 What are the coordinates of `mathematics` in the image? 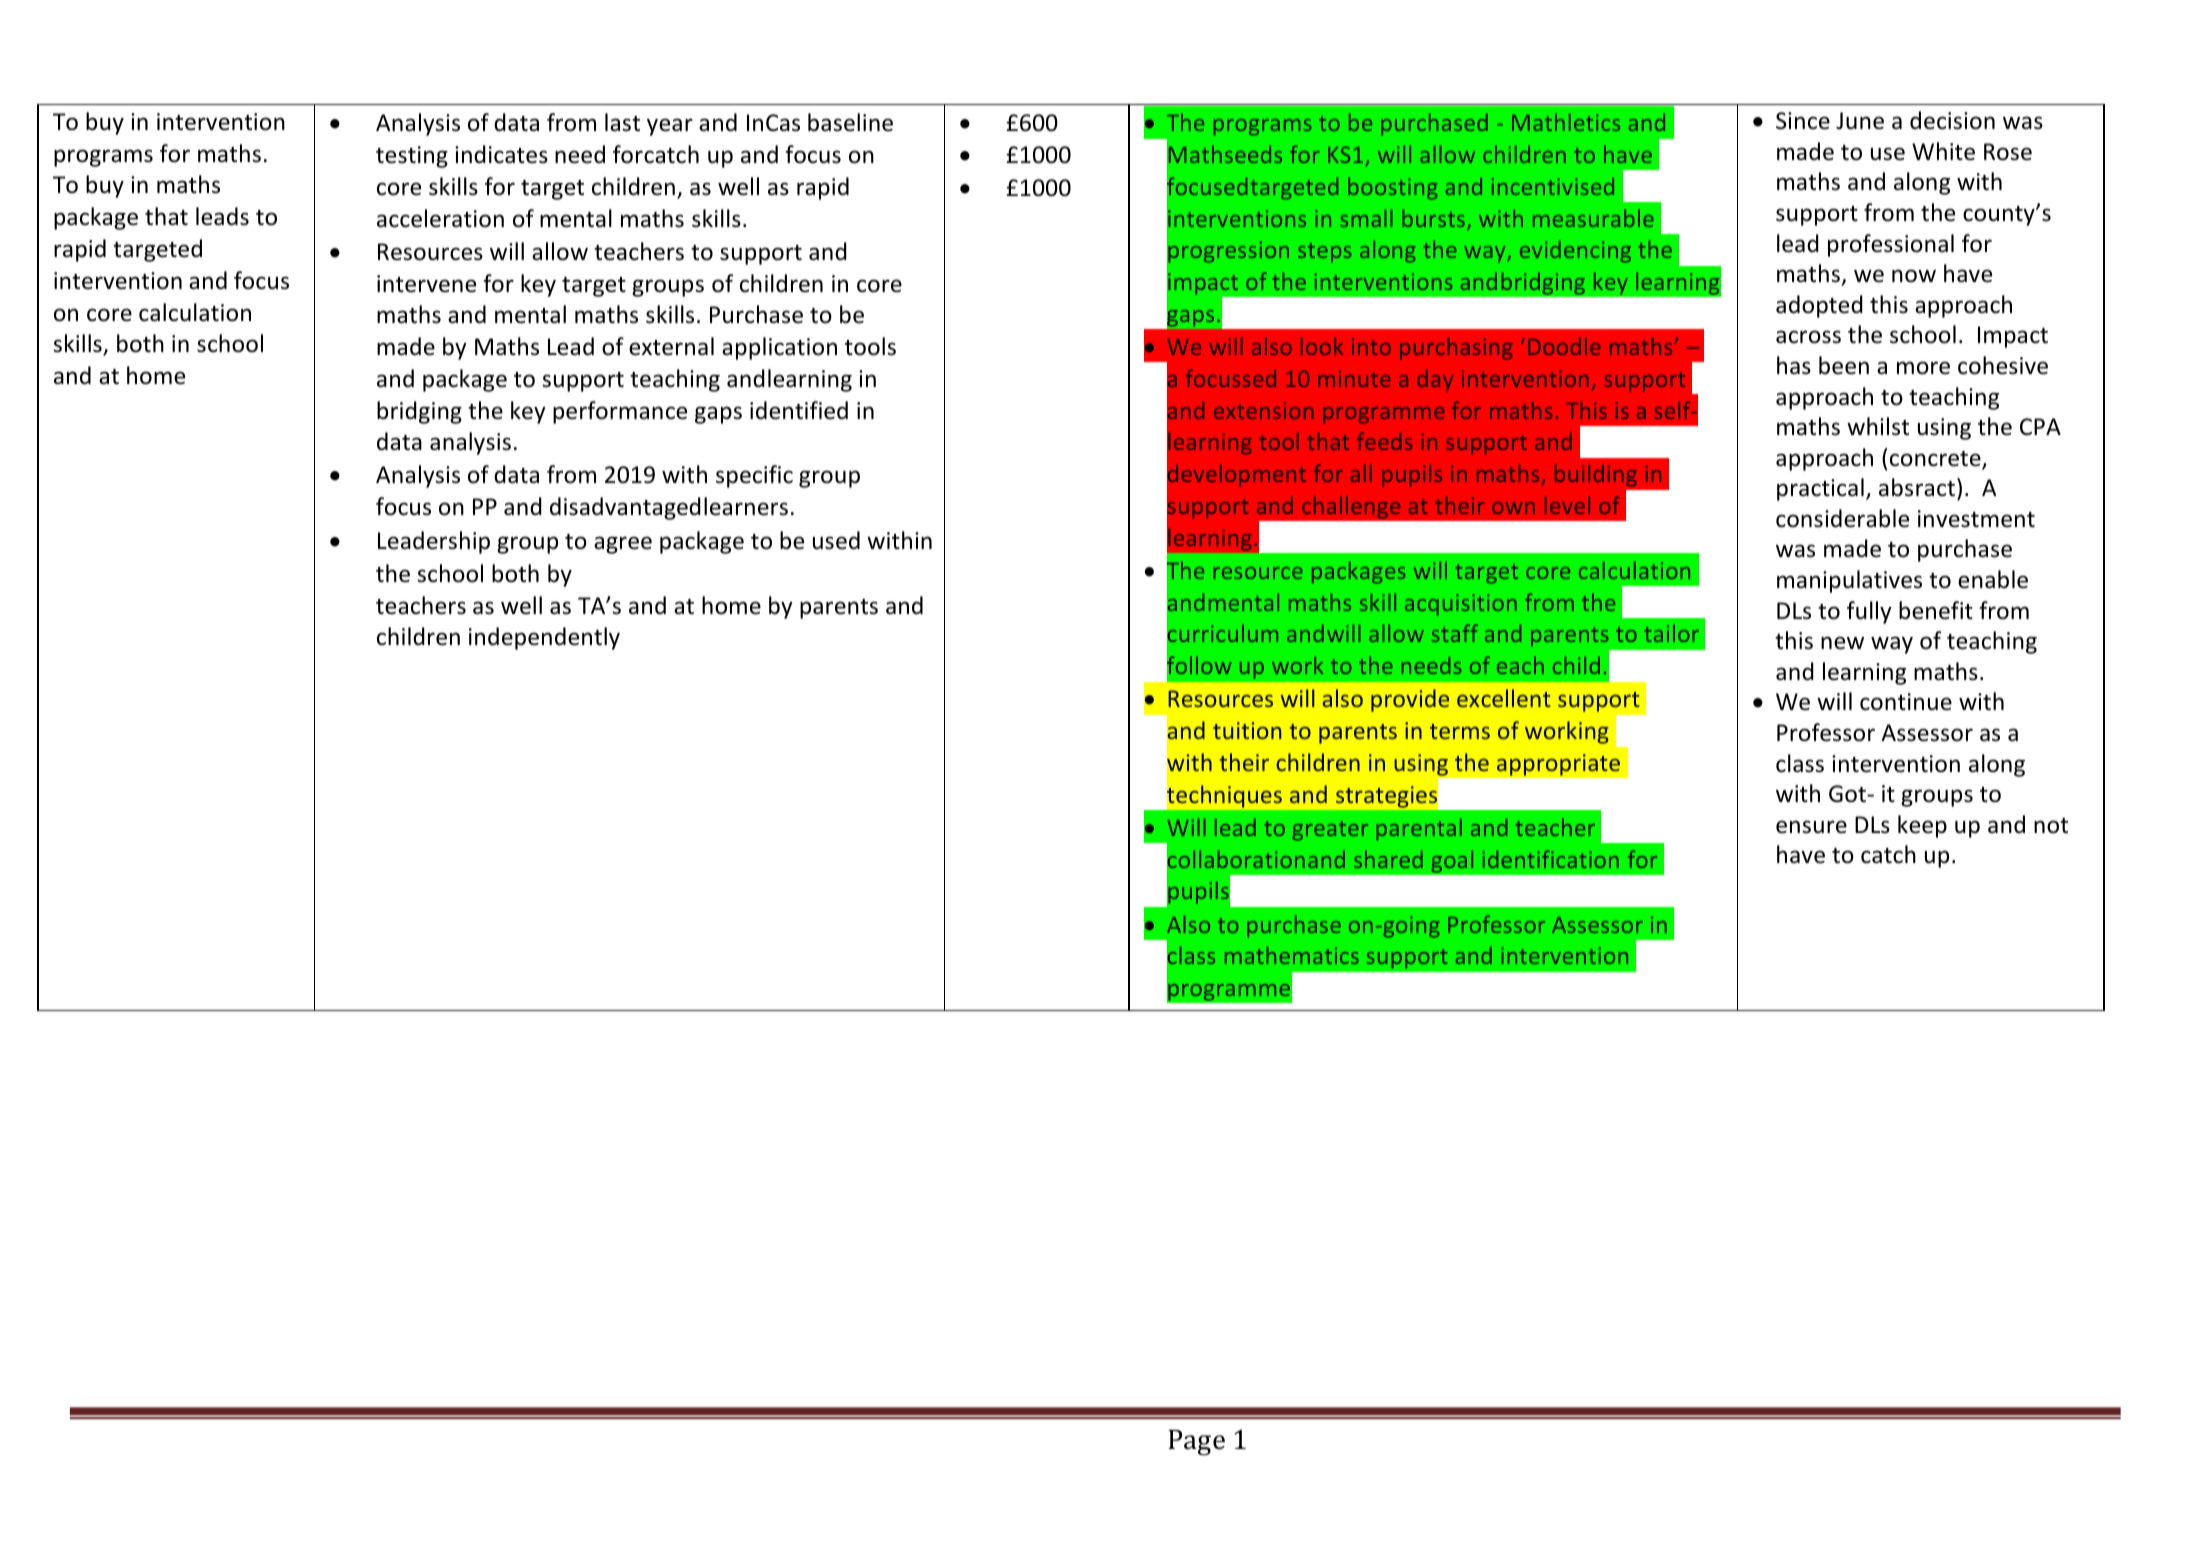 It's located at (1292, 955).
